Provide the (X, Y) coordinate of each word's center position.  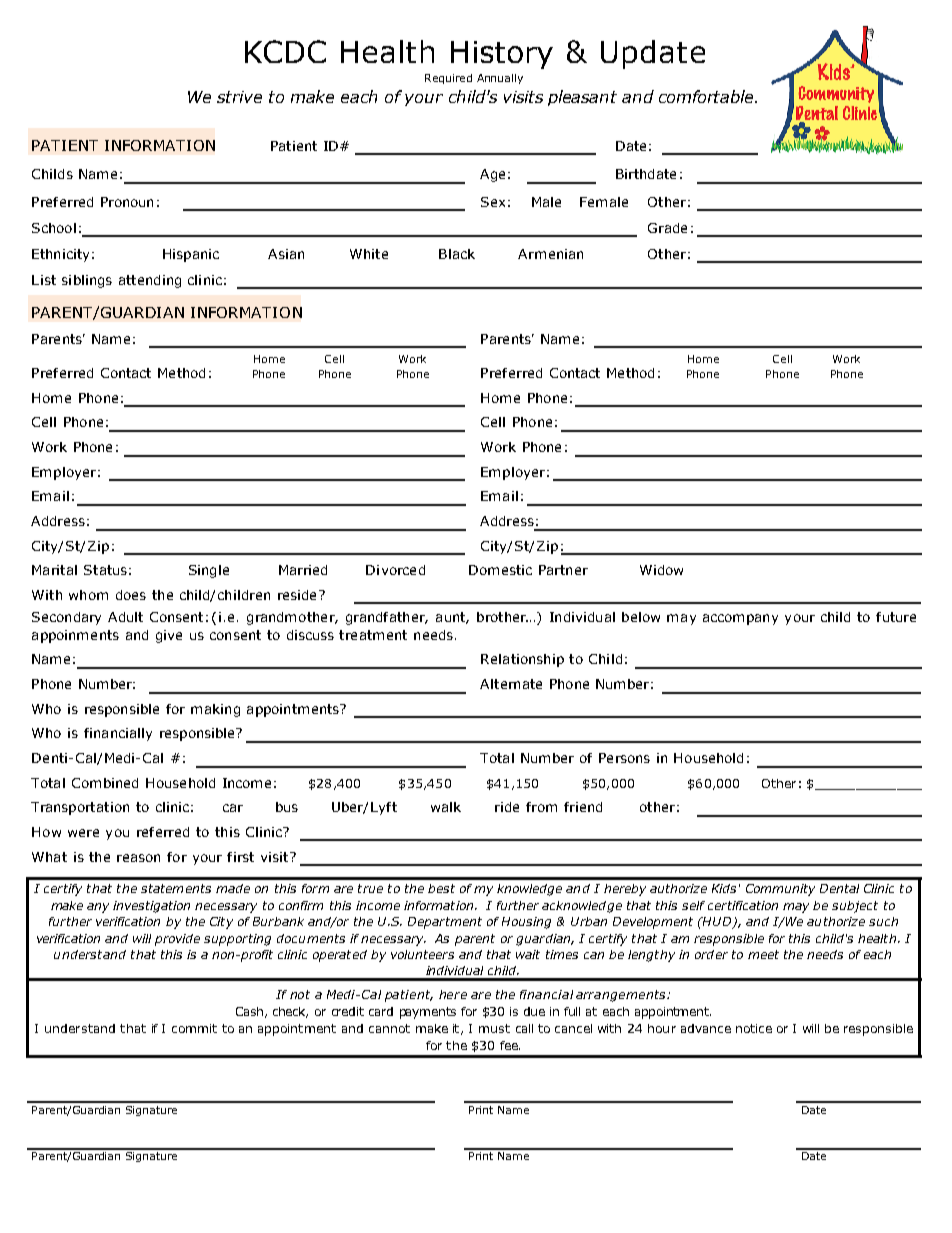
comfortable (707, 96)
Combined (105, 783)
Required (448, 79)
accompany (740, 619)
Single (209, 571)
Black (457, 254)
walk (446, 807)
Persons (624, 758)
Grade (667, 228)
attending (150, 281)
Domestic (500, 570)
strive (239, 97)
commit (194, 1028)
